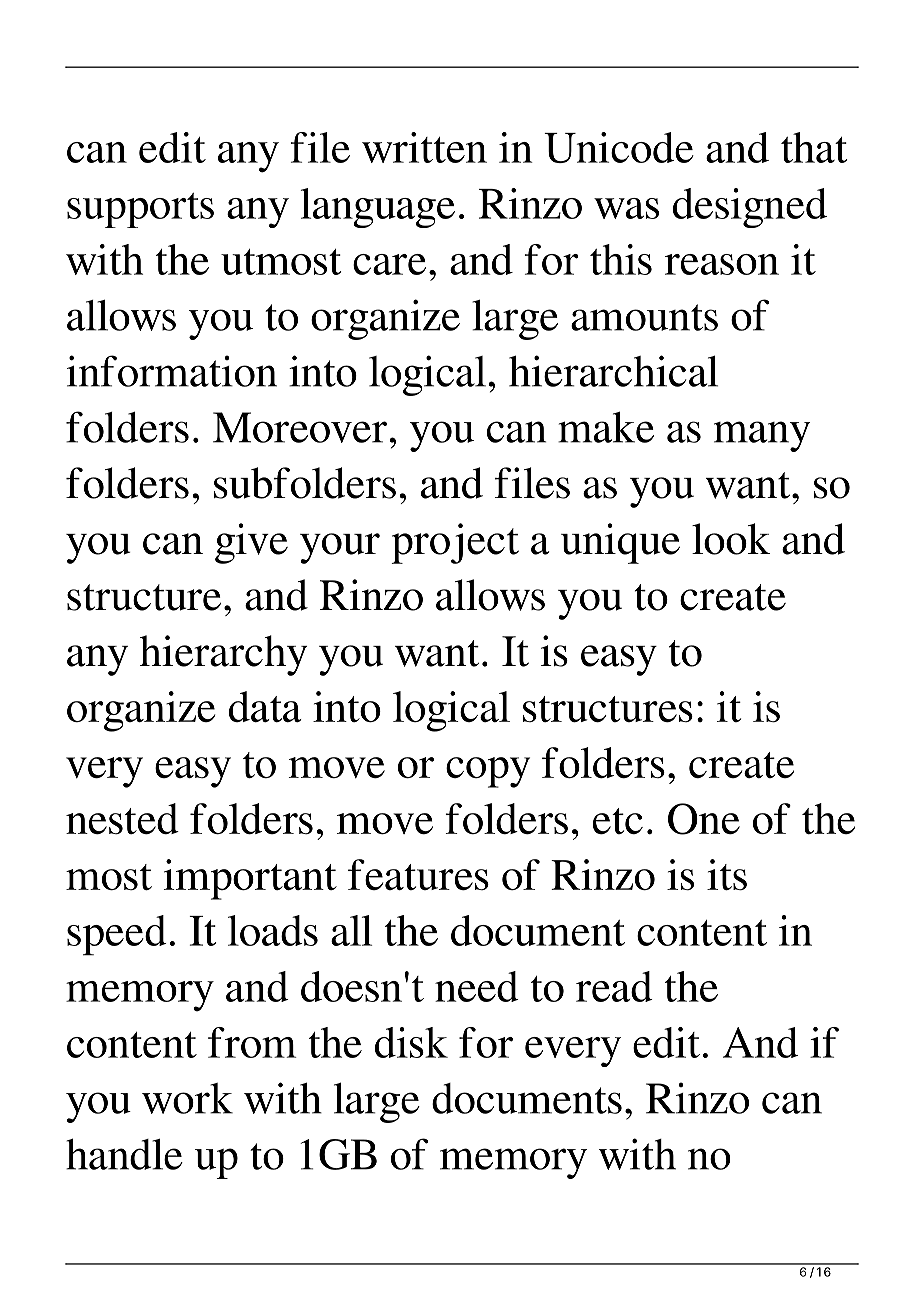 This page has height=1308, width=924. What do you see at coordinates (187, 1098) in the page?
I see `work` at bounding box center [187, 1098].
